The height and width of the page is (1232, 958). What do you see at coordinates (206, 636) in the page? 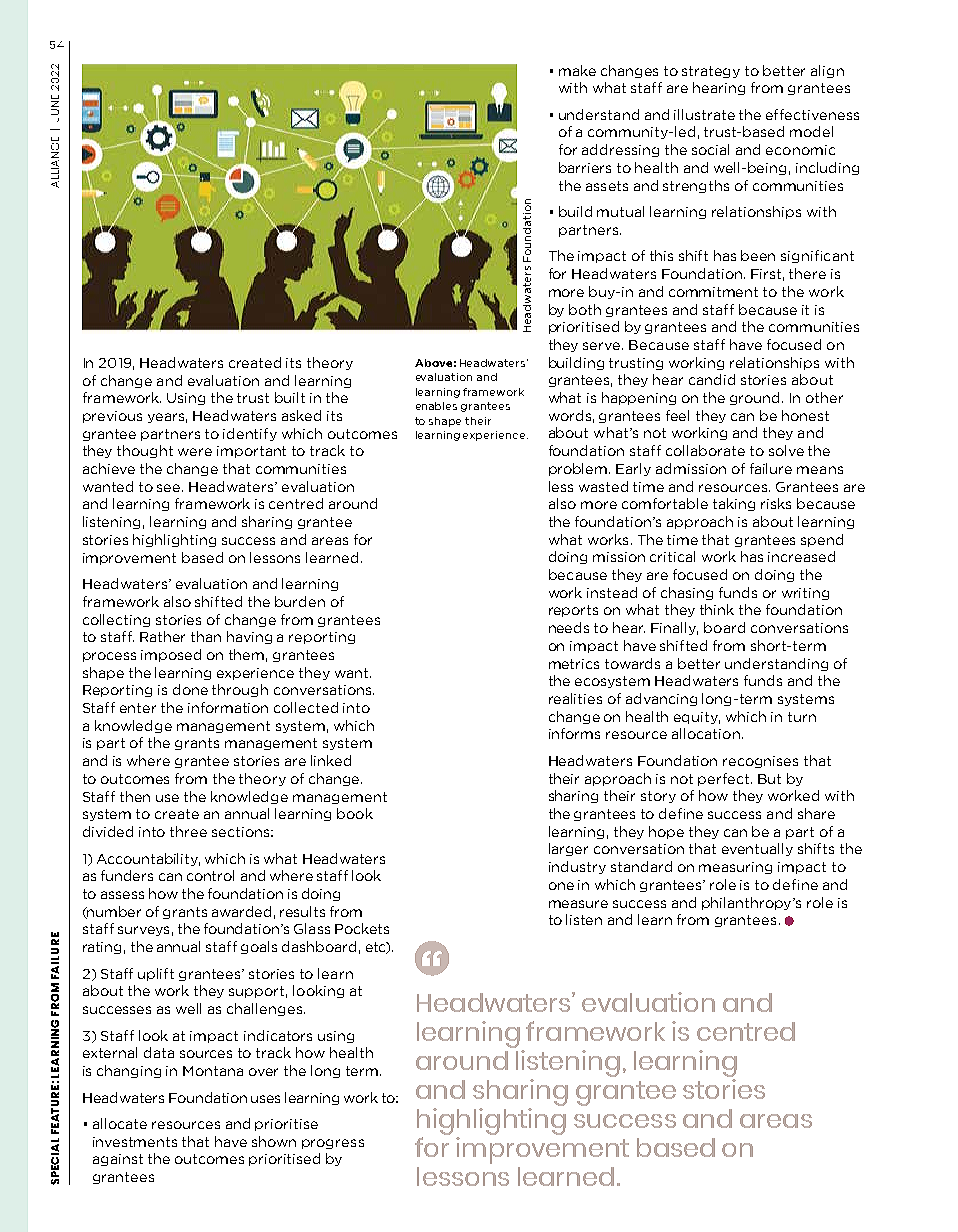
I see `than` at bounding box center [206, 636].
